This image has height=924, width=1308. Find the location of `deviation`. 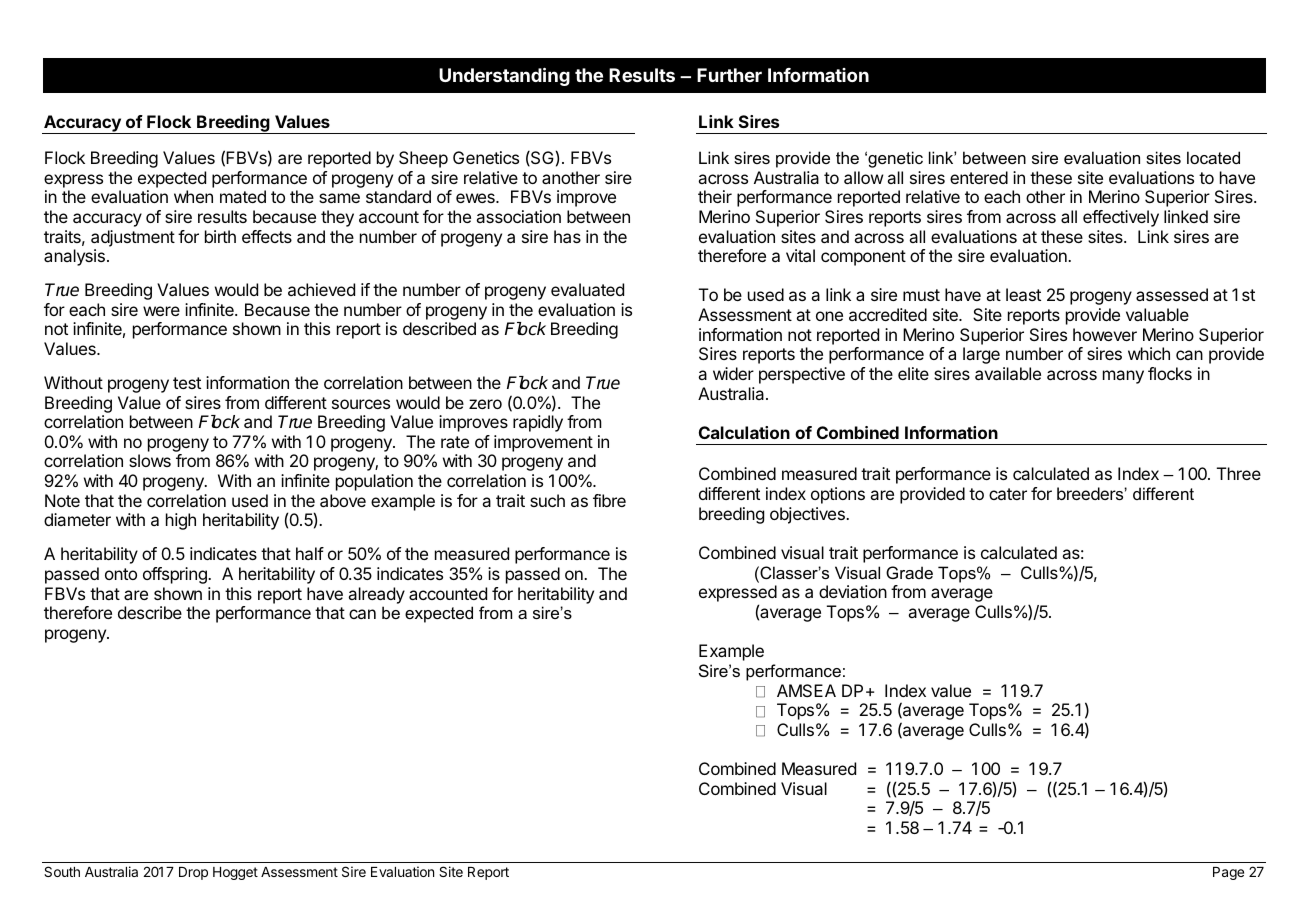

deviation is located at coordinates (853, 591).
